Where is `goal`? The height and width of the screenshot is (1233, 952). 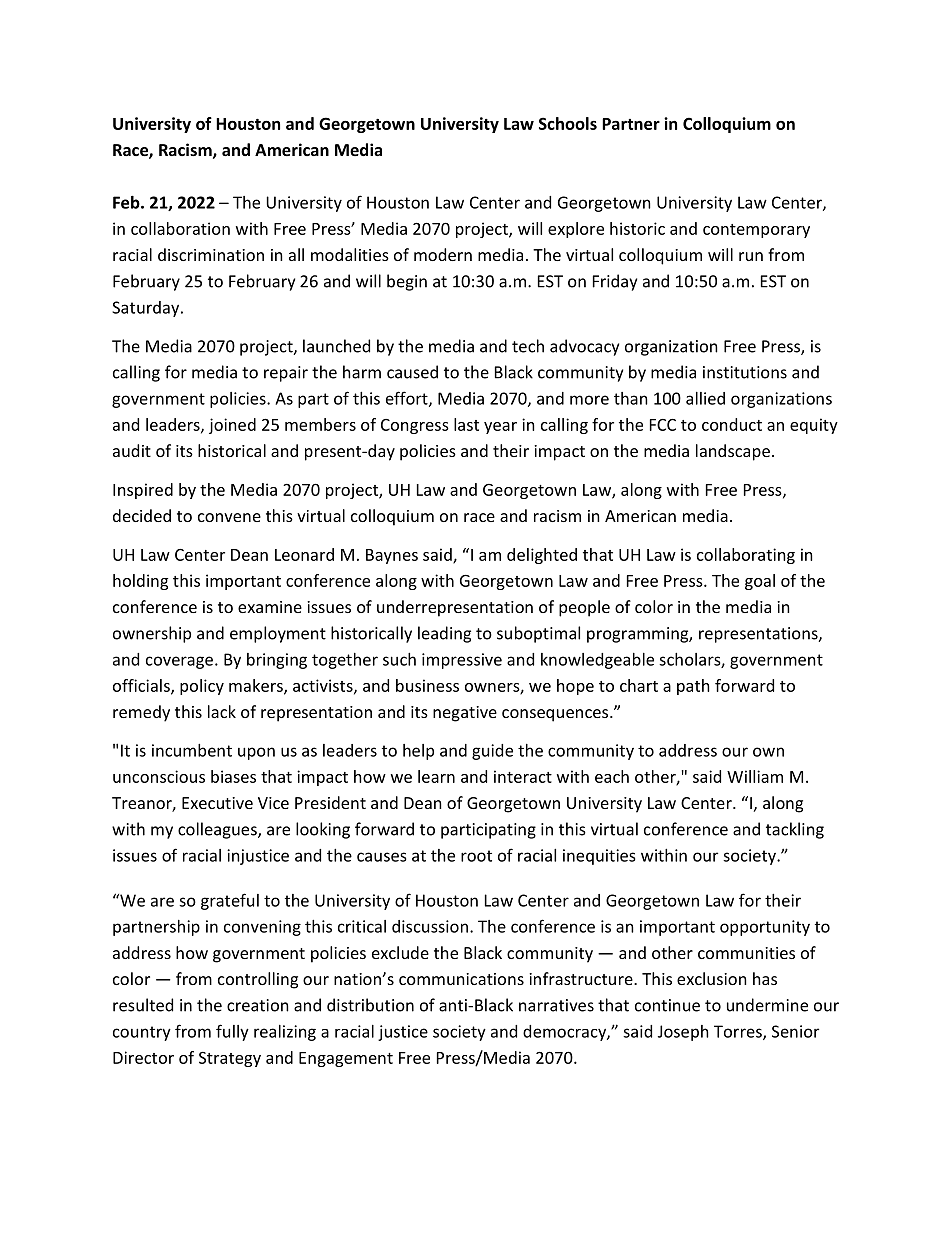
goal is located at coordinates (760, 582).
